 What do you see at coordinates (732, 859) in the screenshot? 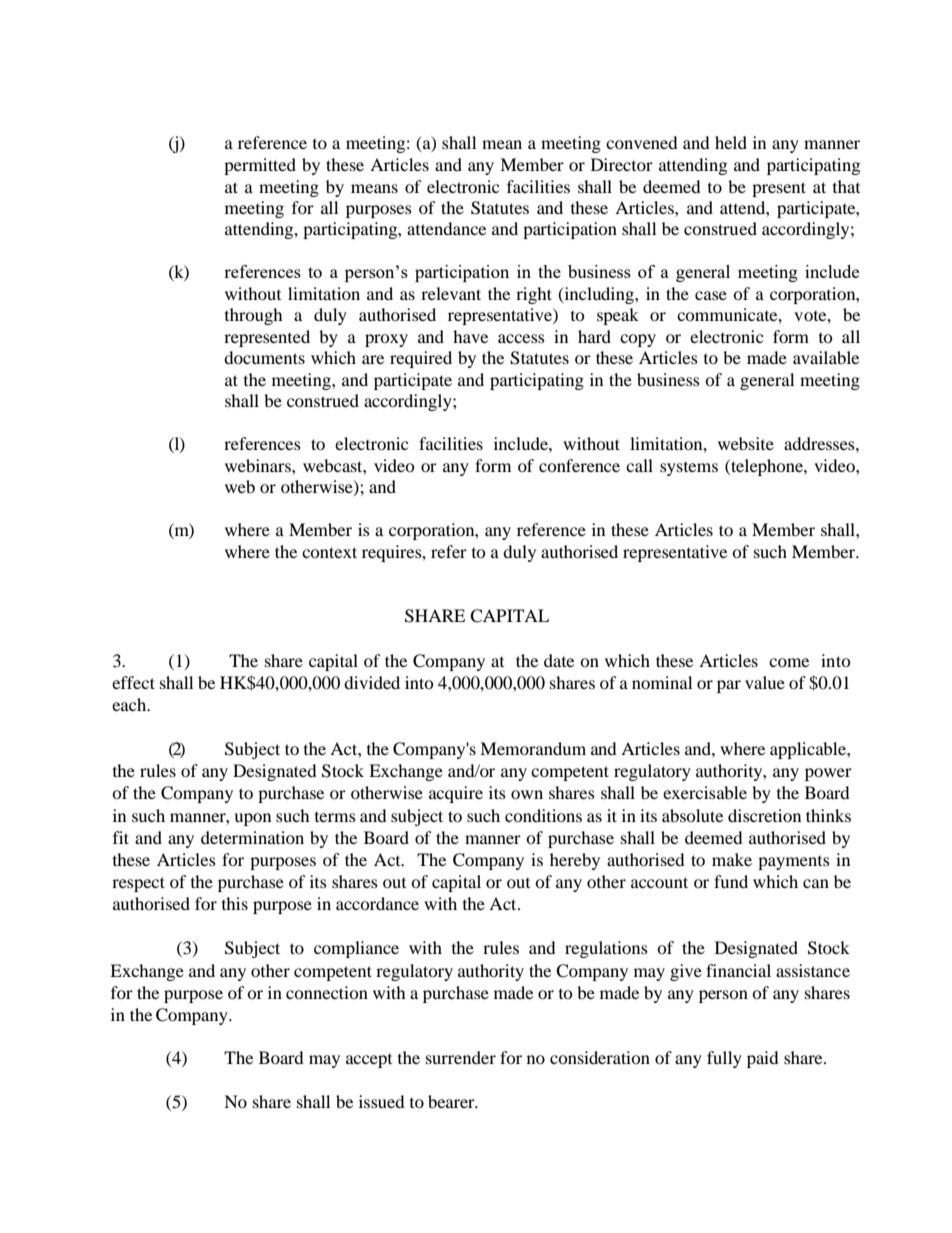
I see `make` at bounding box center [732, 859].
